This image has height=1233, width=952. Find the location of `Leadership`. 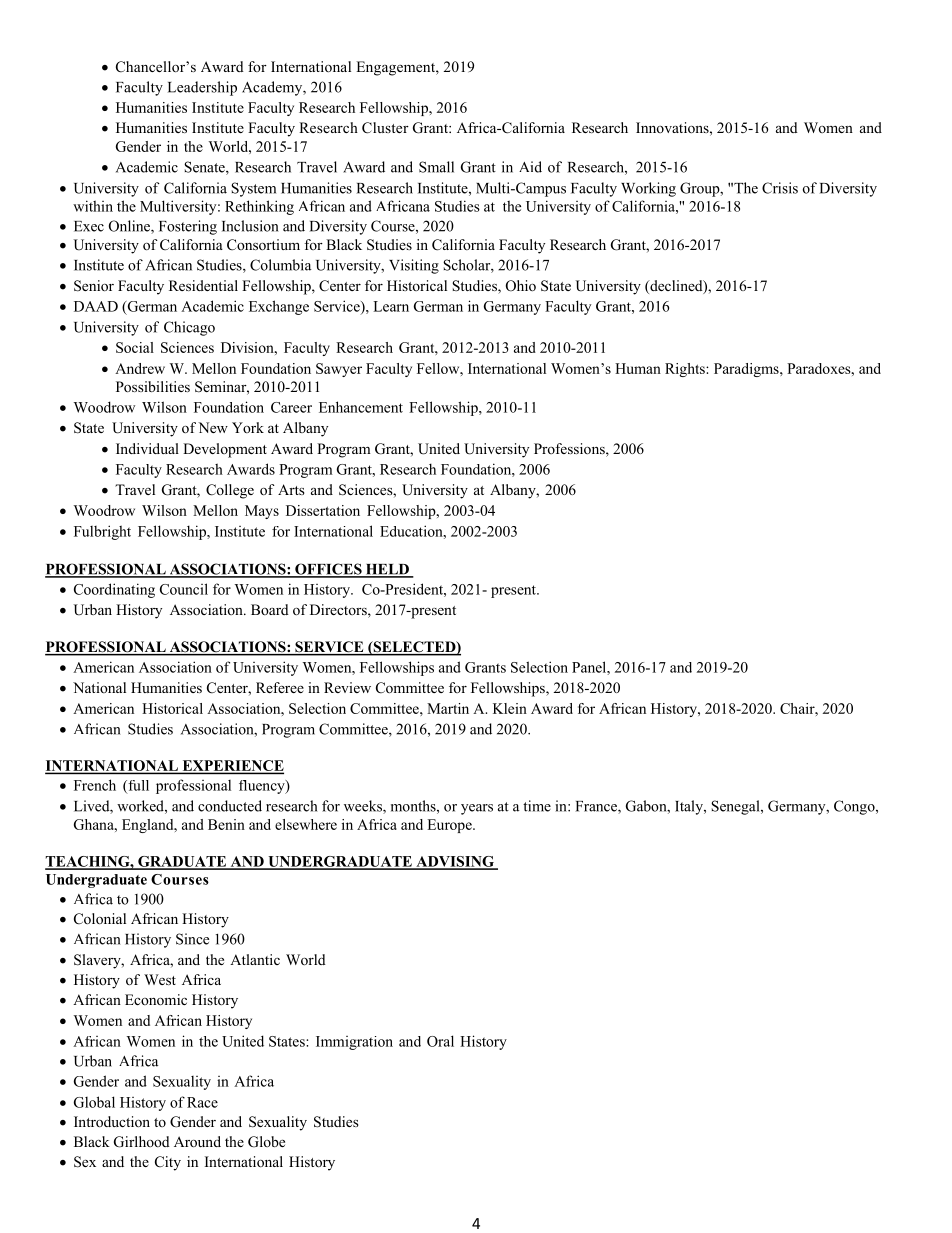

Leadership is located at coordinates (202, 88).
